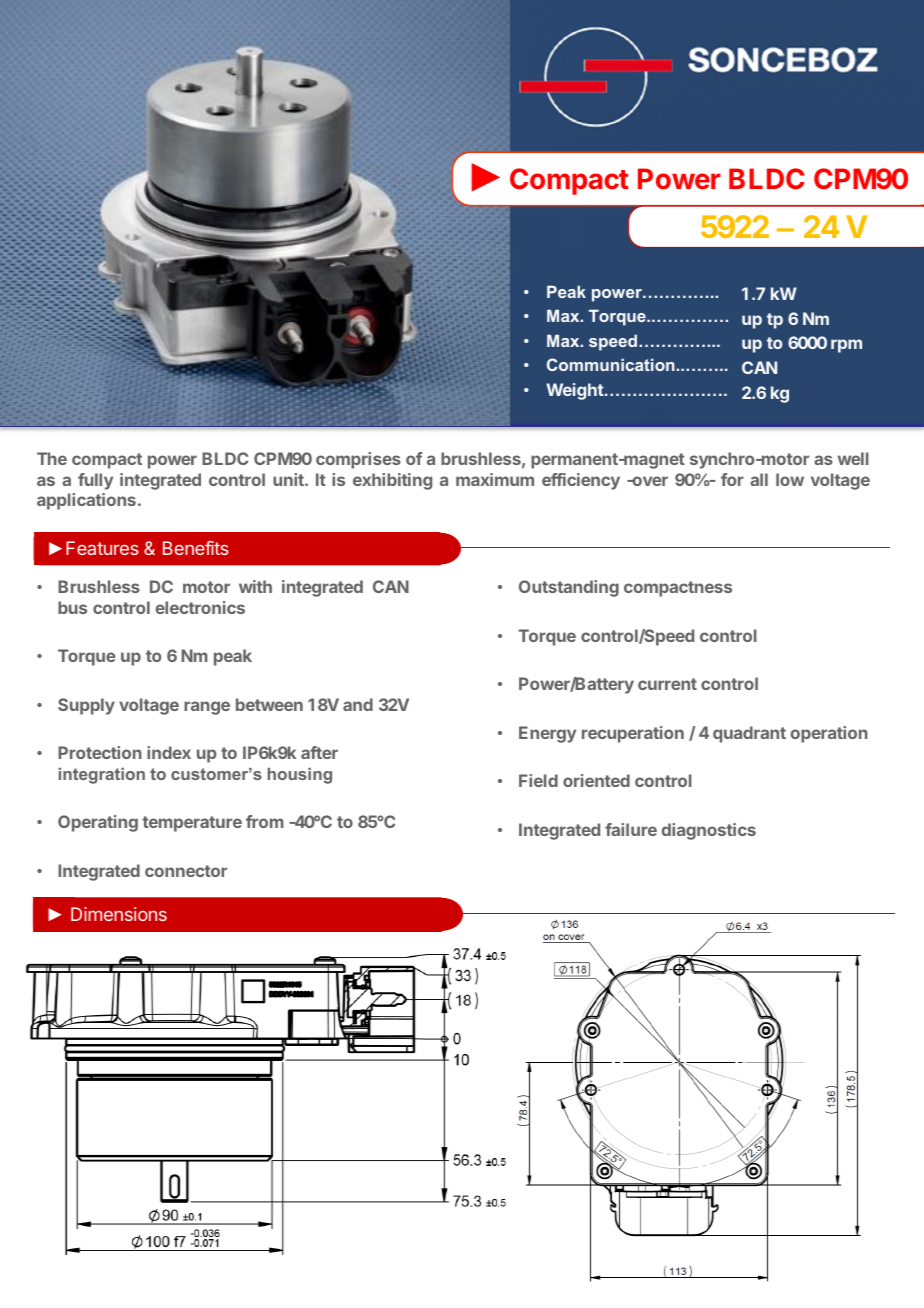 The image size is (924, 1308). I want to click on rpm, so click(846, 346).
